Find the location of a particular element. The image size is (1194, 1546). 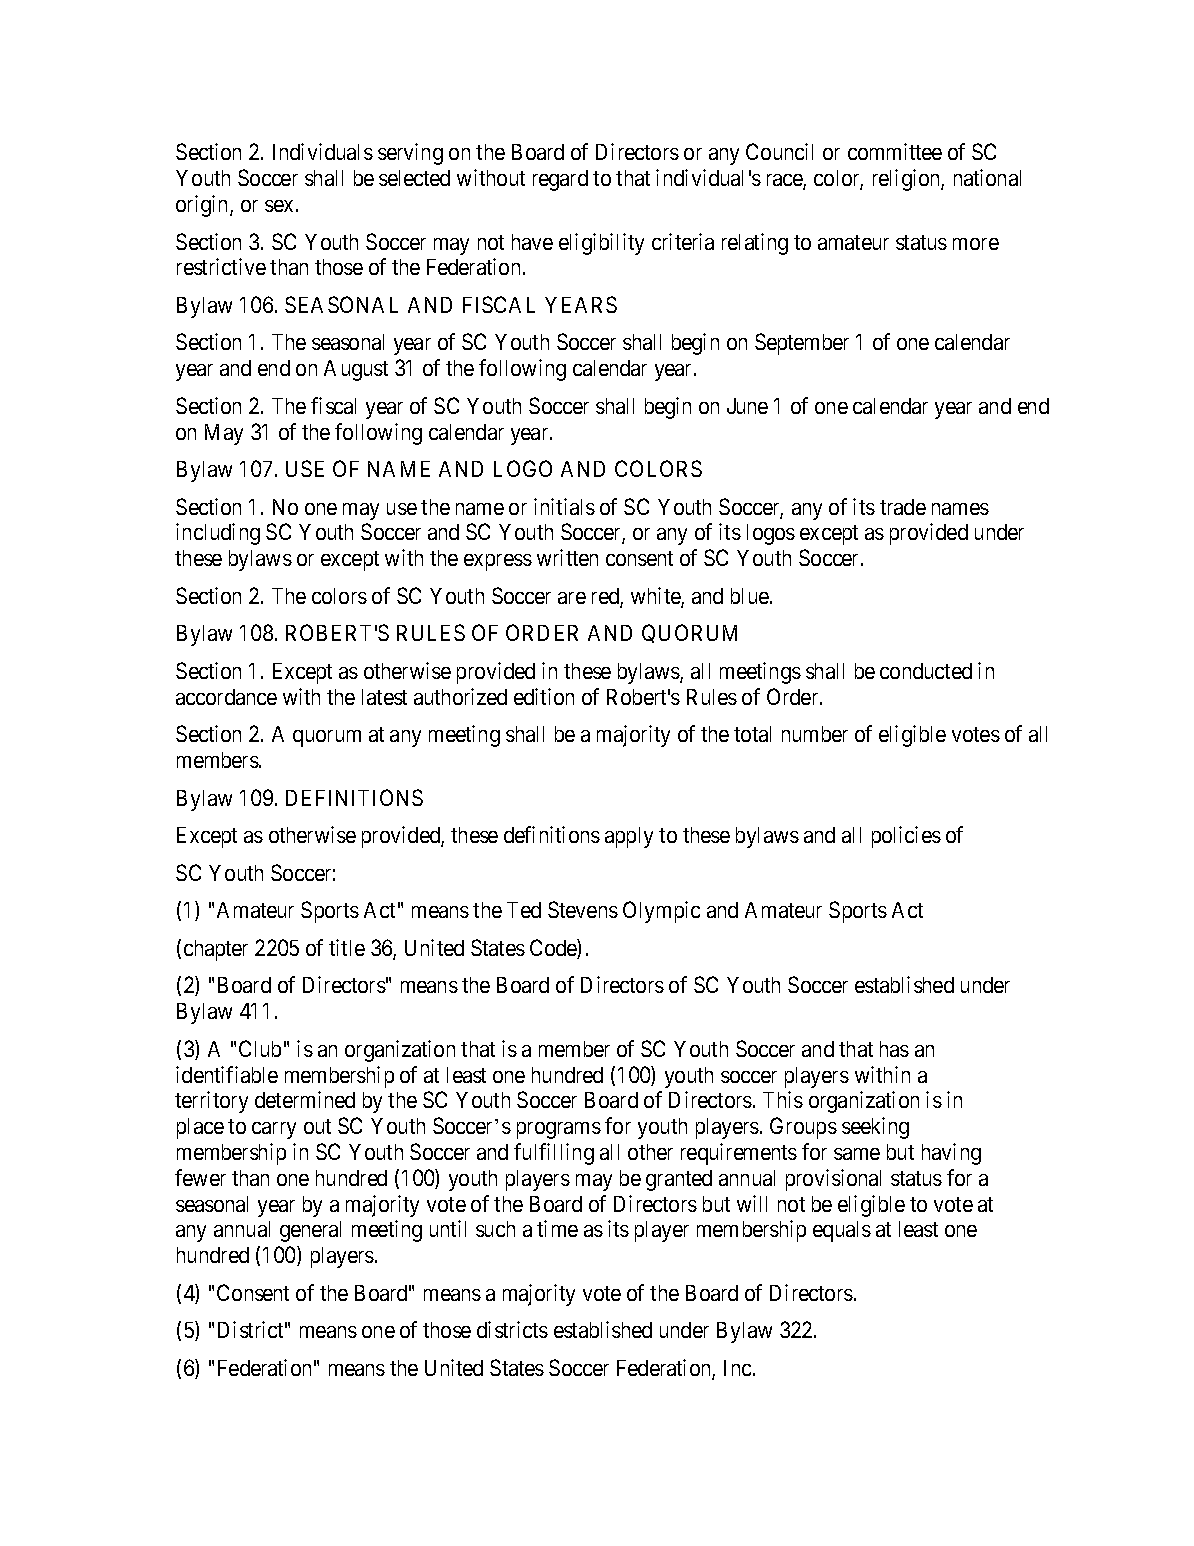

committee is located at coordinates (895, 151).
